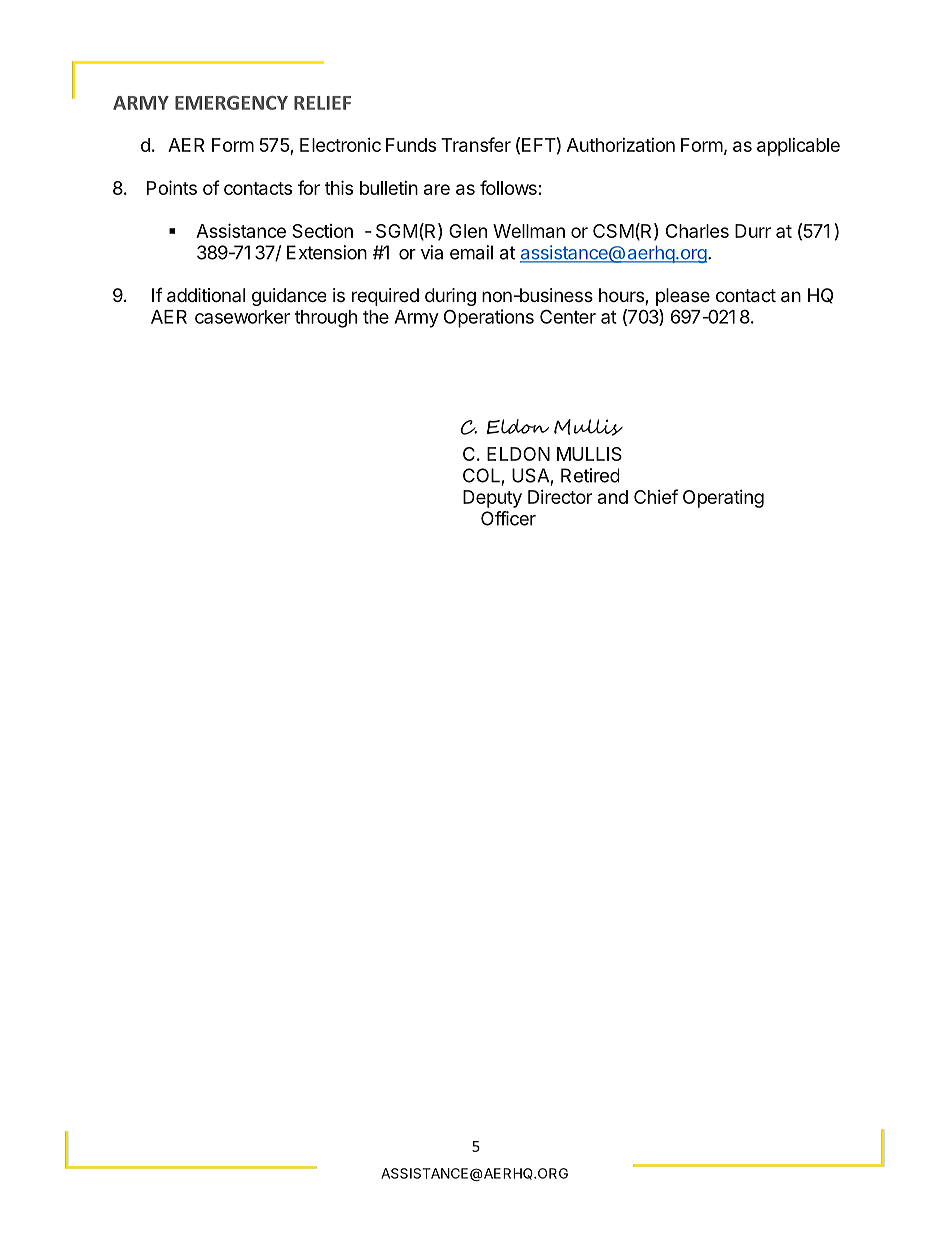 The width and height of the screenshot is (952, 1233). Describe the element at coordinates (590, 475) in the screenshot. I see `Retired` at that location.
